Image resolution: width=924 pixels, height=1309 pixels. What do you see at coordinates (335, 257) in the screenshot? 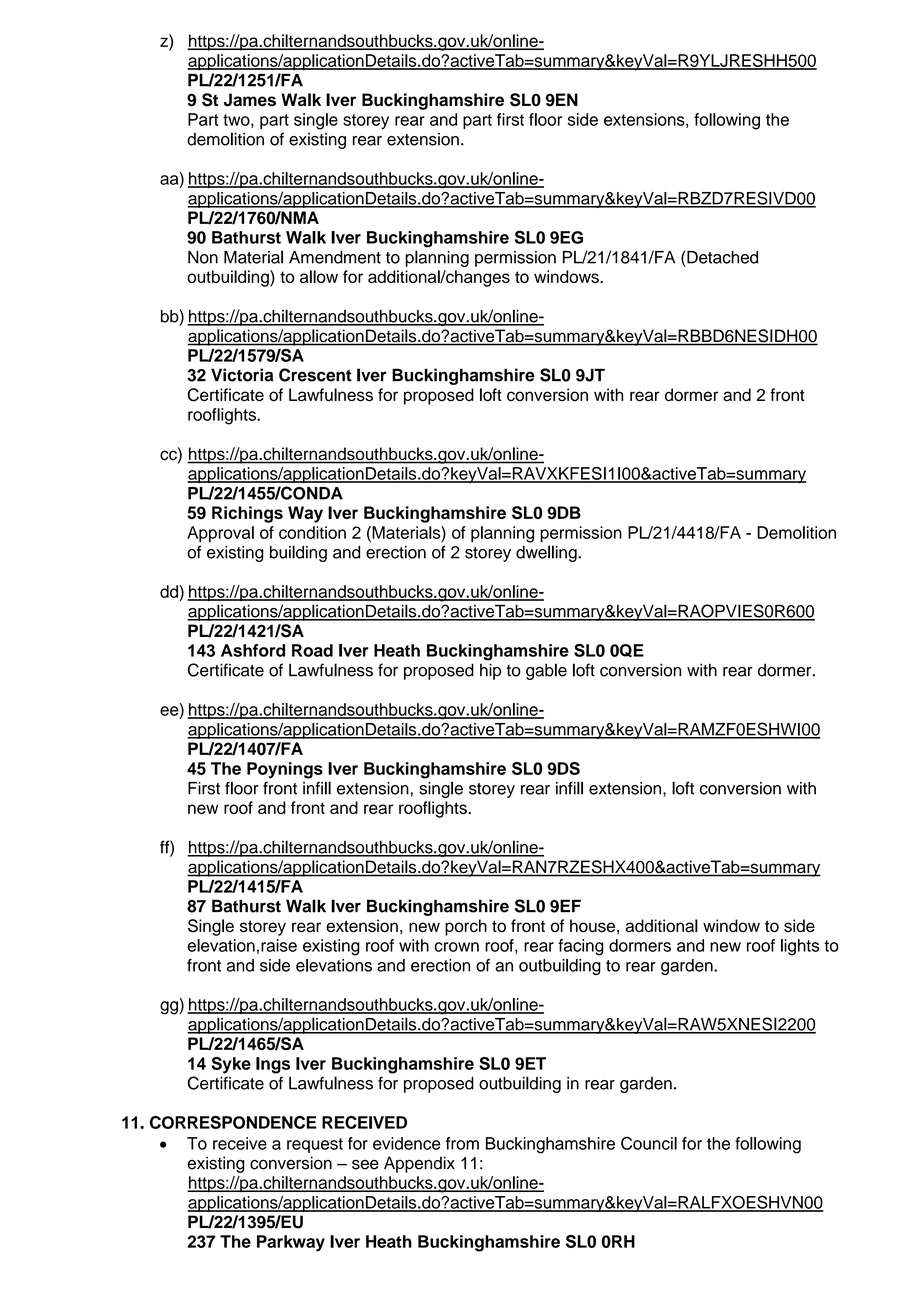
I see `Amendment` at bounding box center [335, 257].
